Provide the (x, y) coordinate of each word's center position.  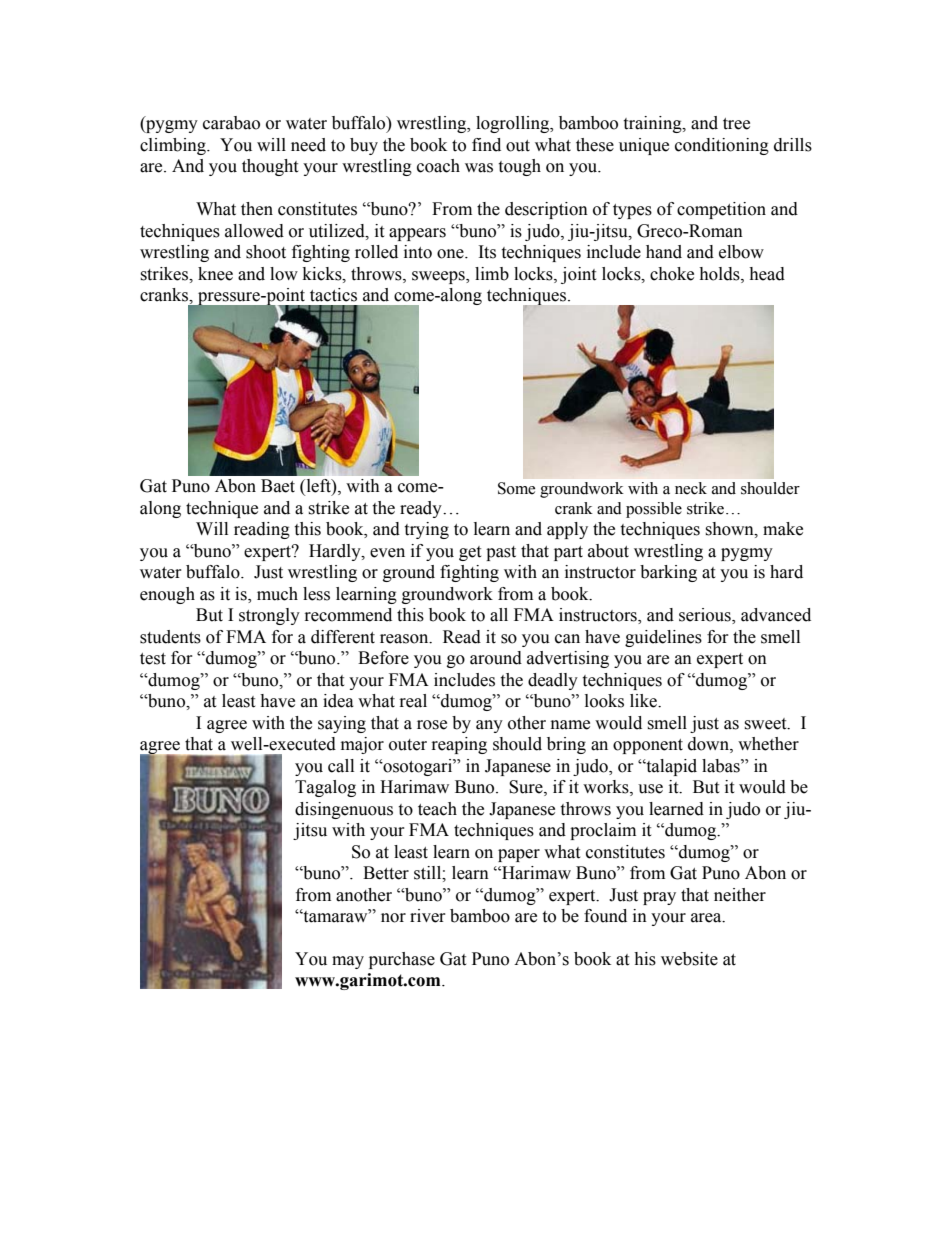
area (707, 918)
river (428, 916)
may (348, 962)
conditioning (722, 146)
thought (270, 167)
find (486, 145)
